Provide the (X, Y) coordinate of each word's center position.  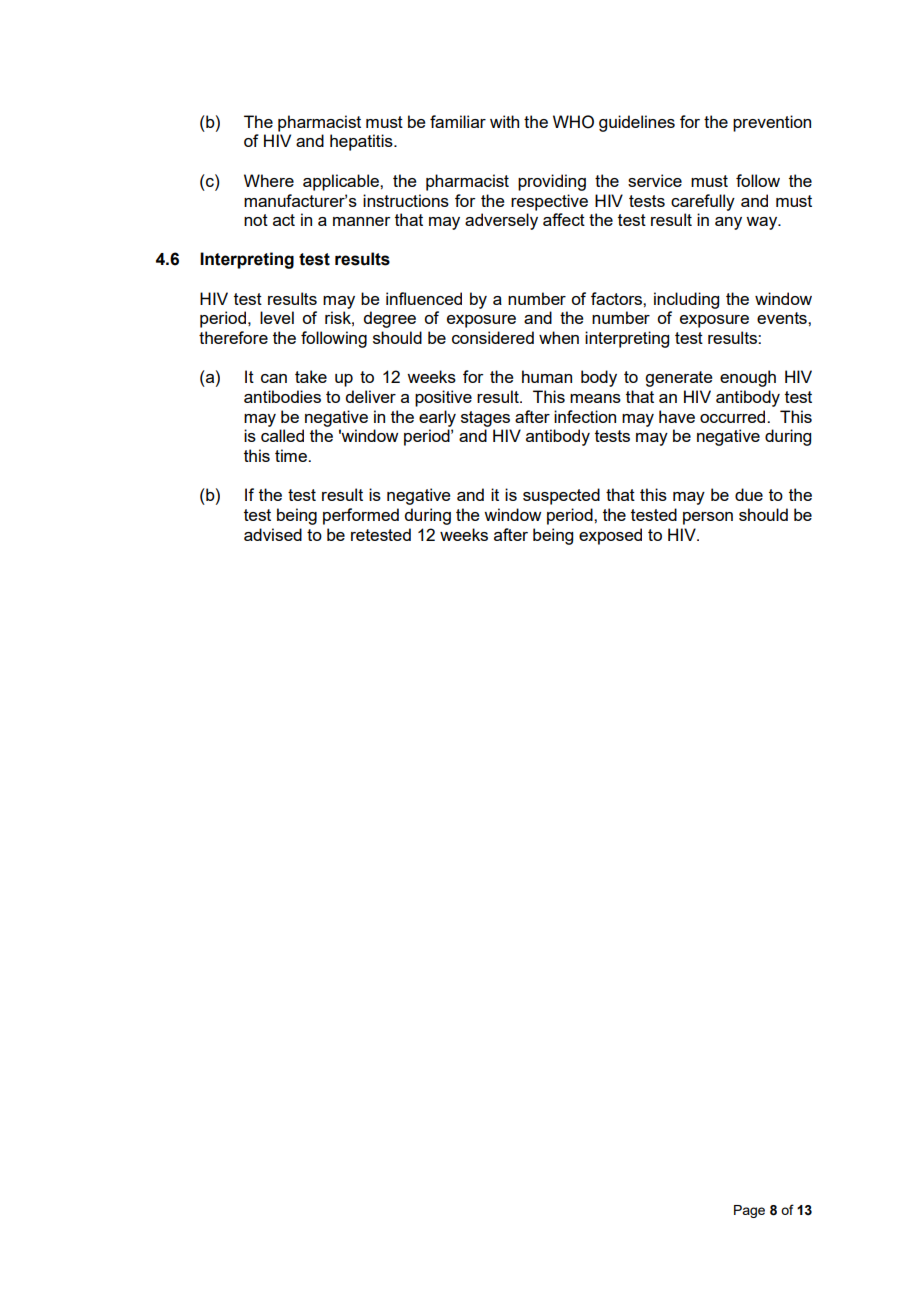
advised (273, 534)
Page (749, 1211)
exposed (610, 536)
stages (485, 419)
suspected (561, 496)
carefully (703, 202)
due (749, 494)
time (292, 455)
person (708, 518)
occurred (734, 416)
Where (269, 180)
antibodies (282, 396)
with (504, 121)
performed (361, 516)
